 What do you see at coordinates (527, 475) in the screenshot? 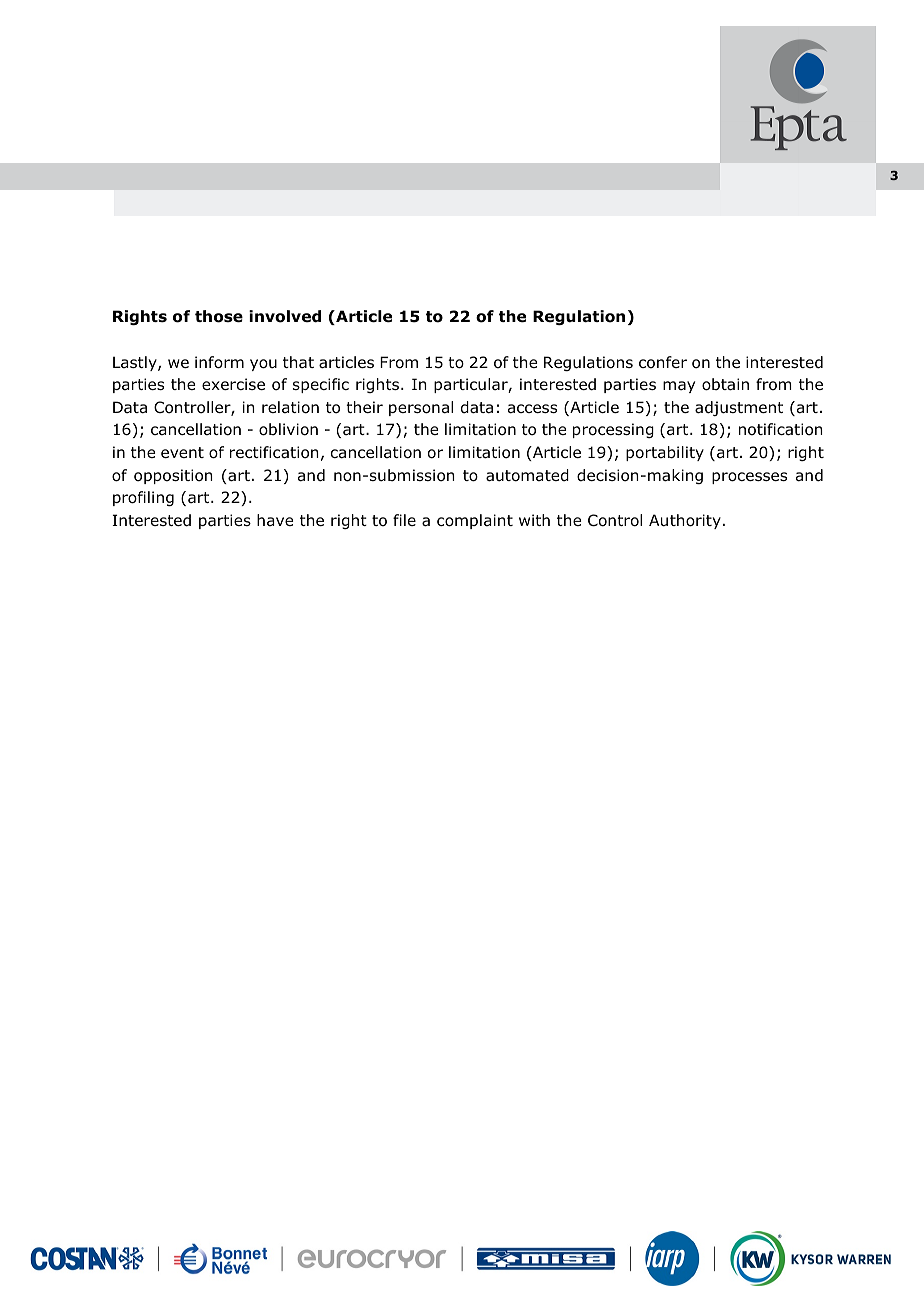
I see `automated` at bounding box center [527, 475].
